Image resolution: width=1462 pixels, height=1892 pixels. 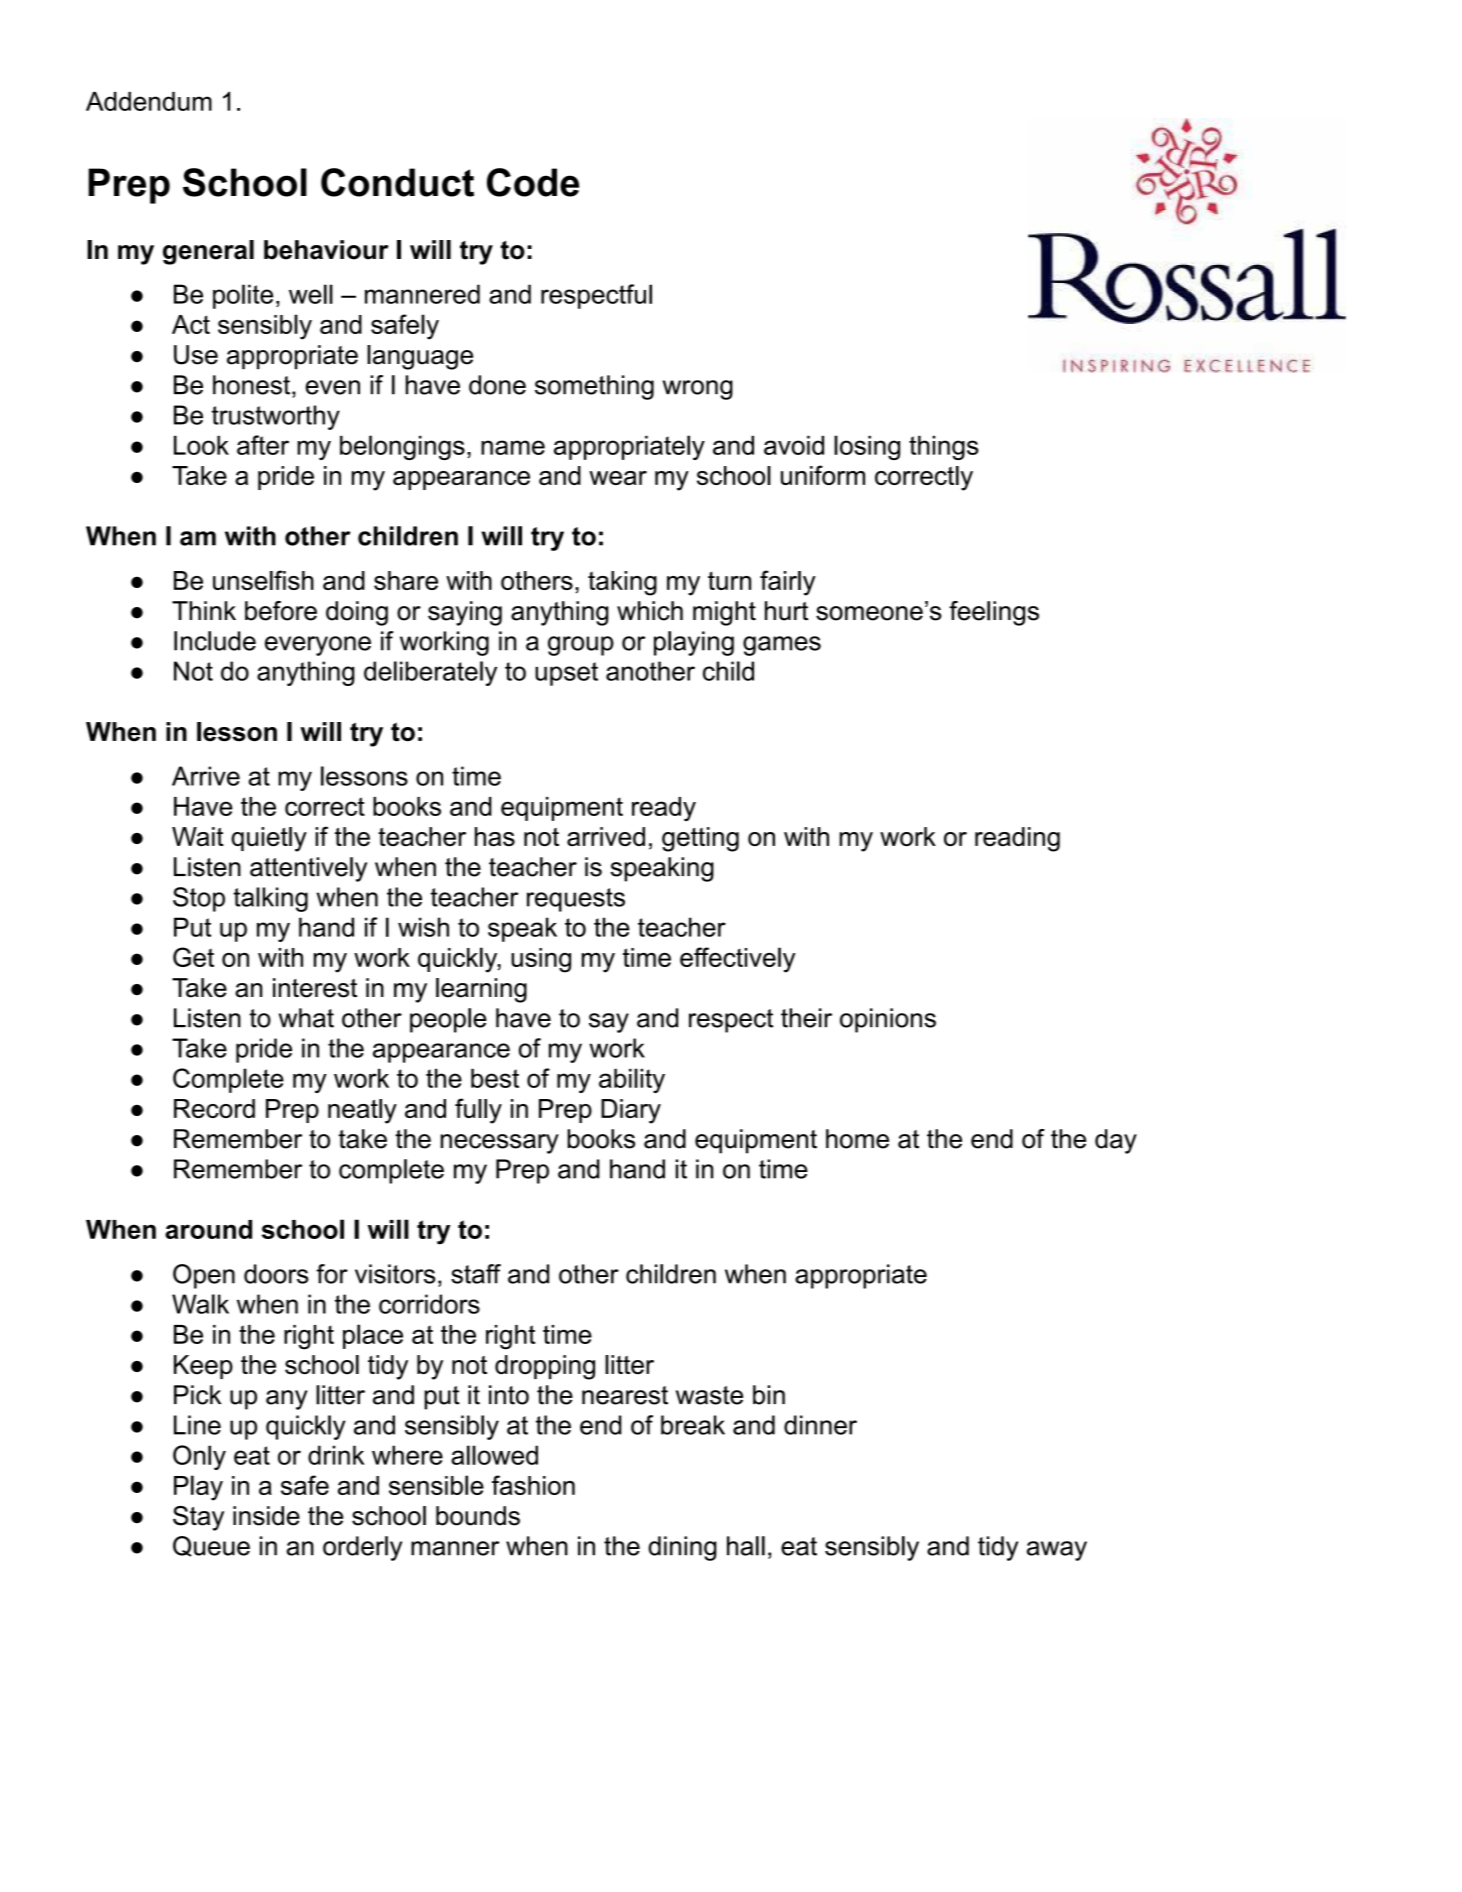 What do you see at coordinates (1057, 1551) in the image?
I see `away` at bounding box center [1057, 1551].
